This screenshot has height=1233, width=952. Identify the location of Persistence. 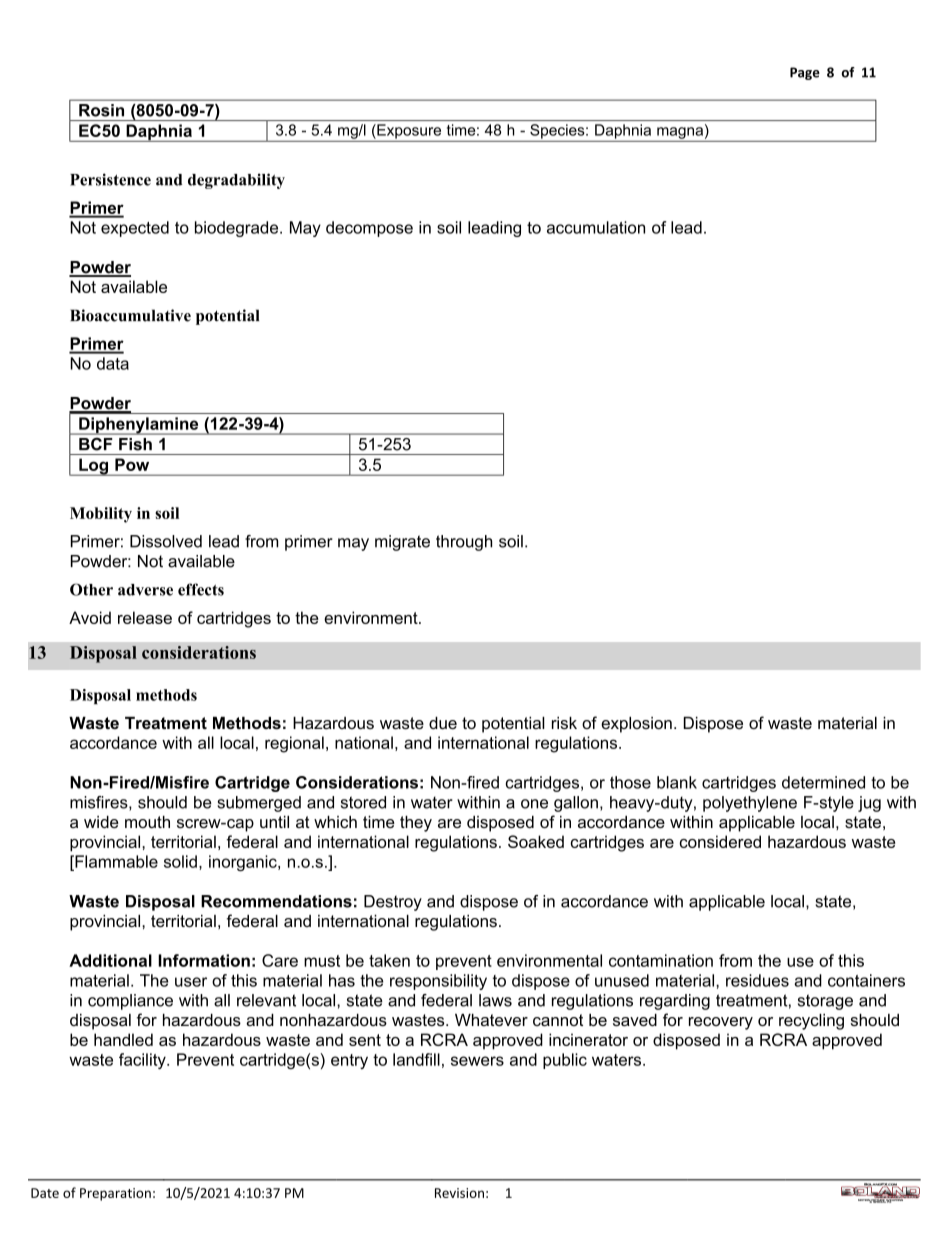
(110, 179).
